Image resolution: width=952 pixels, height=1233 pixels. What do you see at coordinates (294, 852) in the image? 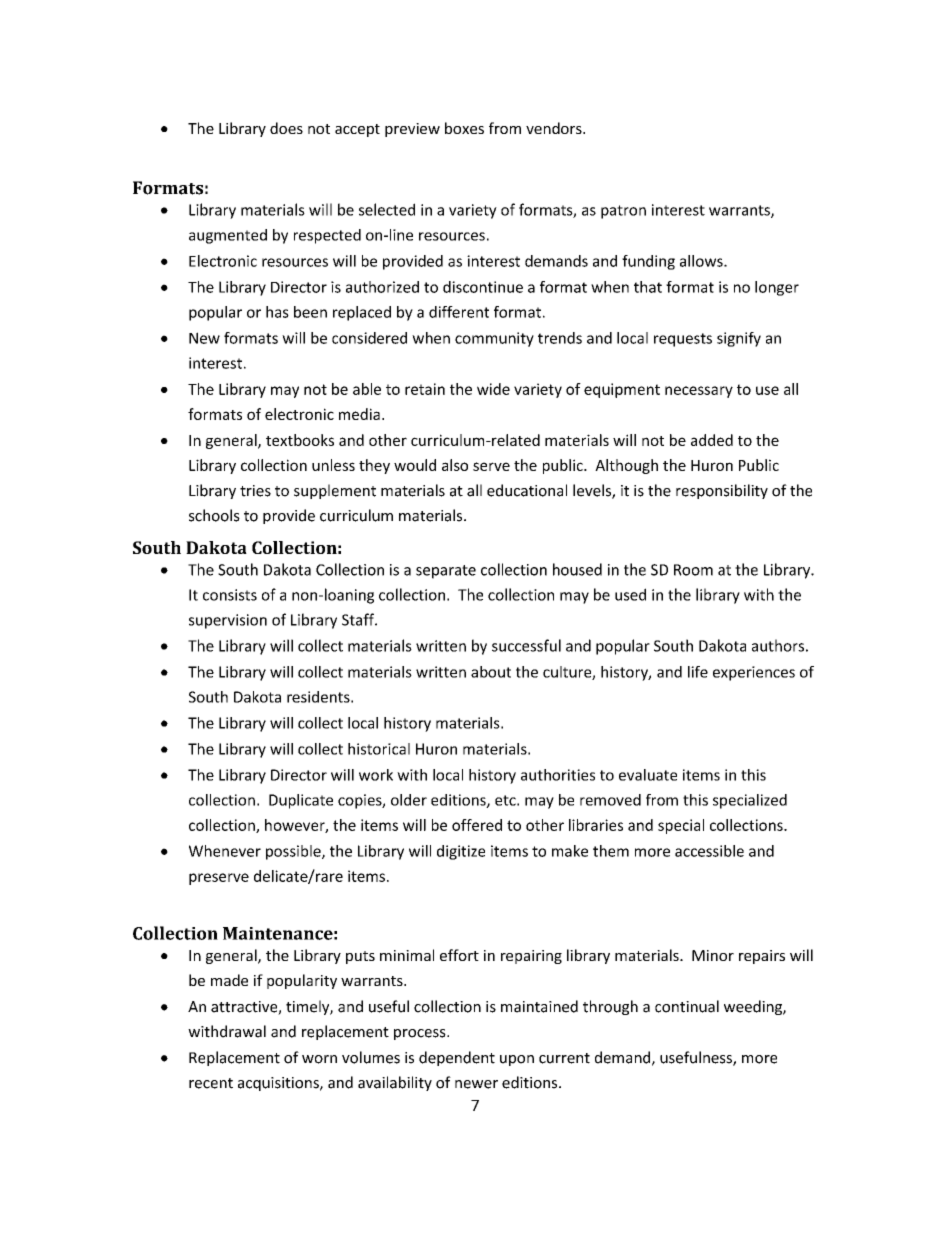
I see `possible` at bounding box center [294, 852].
